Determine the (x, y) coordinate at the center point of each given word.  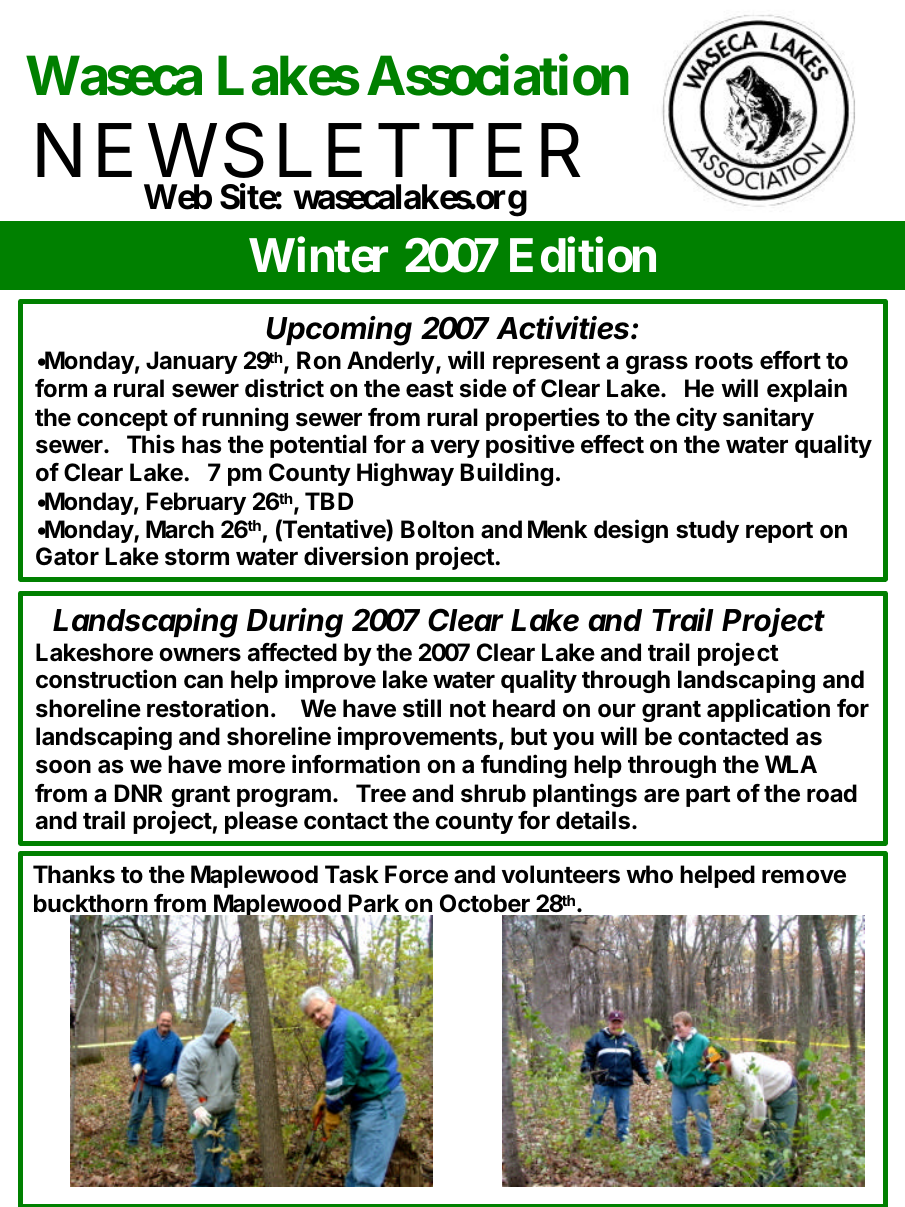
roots (724, 361)
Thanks (74, 874)
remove (804, 877)
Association (498, 76)
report (779, 532)
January (192, 362)
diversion (356, 556)
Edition (583, 255)
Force (416, 874)
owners (200, 655)
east (430, 389)
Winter (318, 255)
